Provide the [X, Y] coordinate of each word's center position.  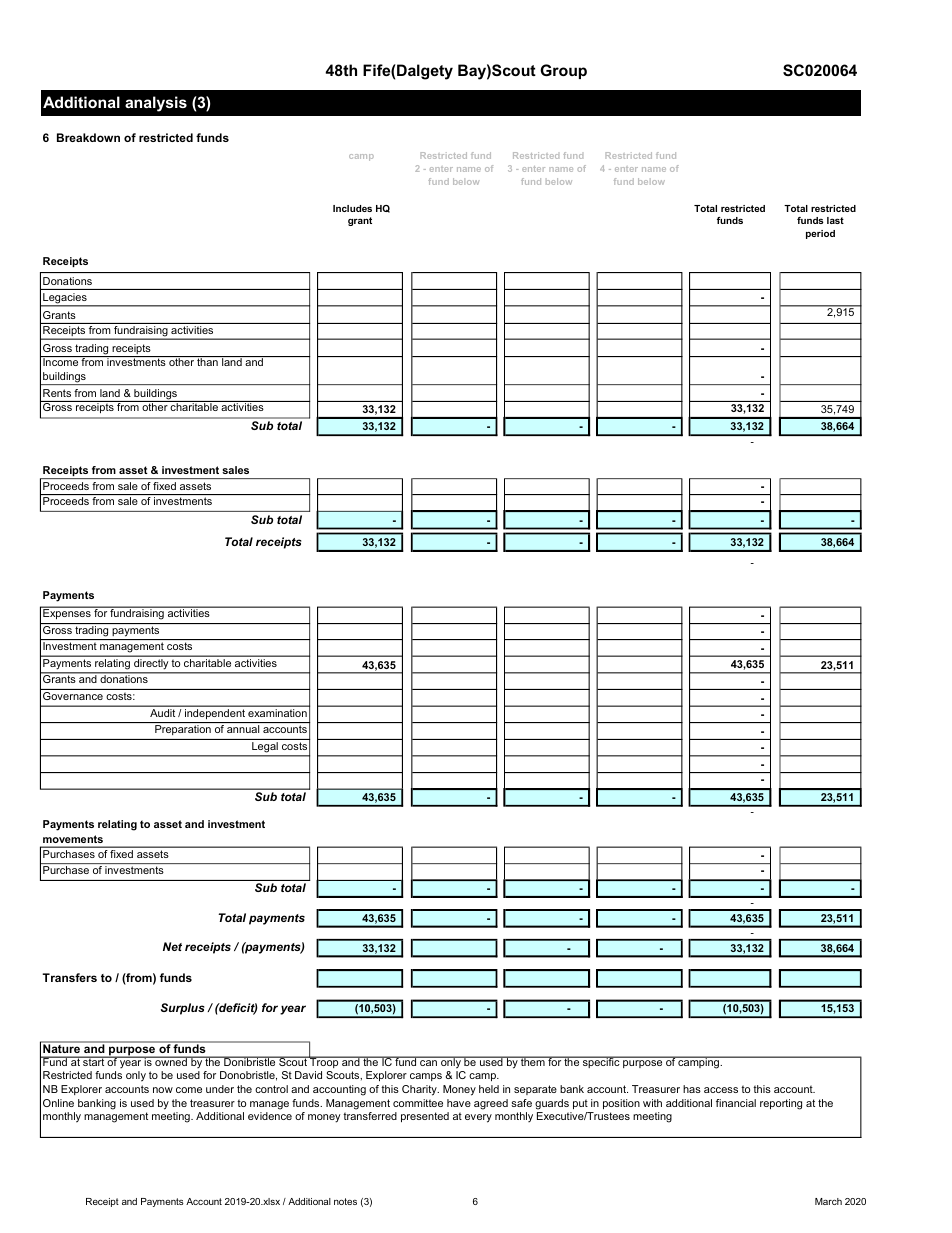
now [163, 1090]
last [835, 220]
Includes [352, 208]
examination [277, 713]
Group [563, 71]
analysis [156, 104]
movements [73, 839]
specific [601, 1062]
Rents [57, 393]
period [820, 234]
